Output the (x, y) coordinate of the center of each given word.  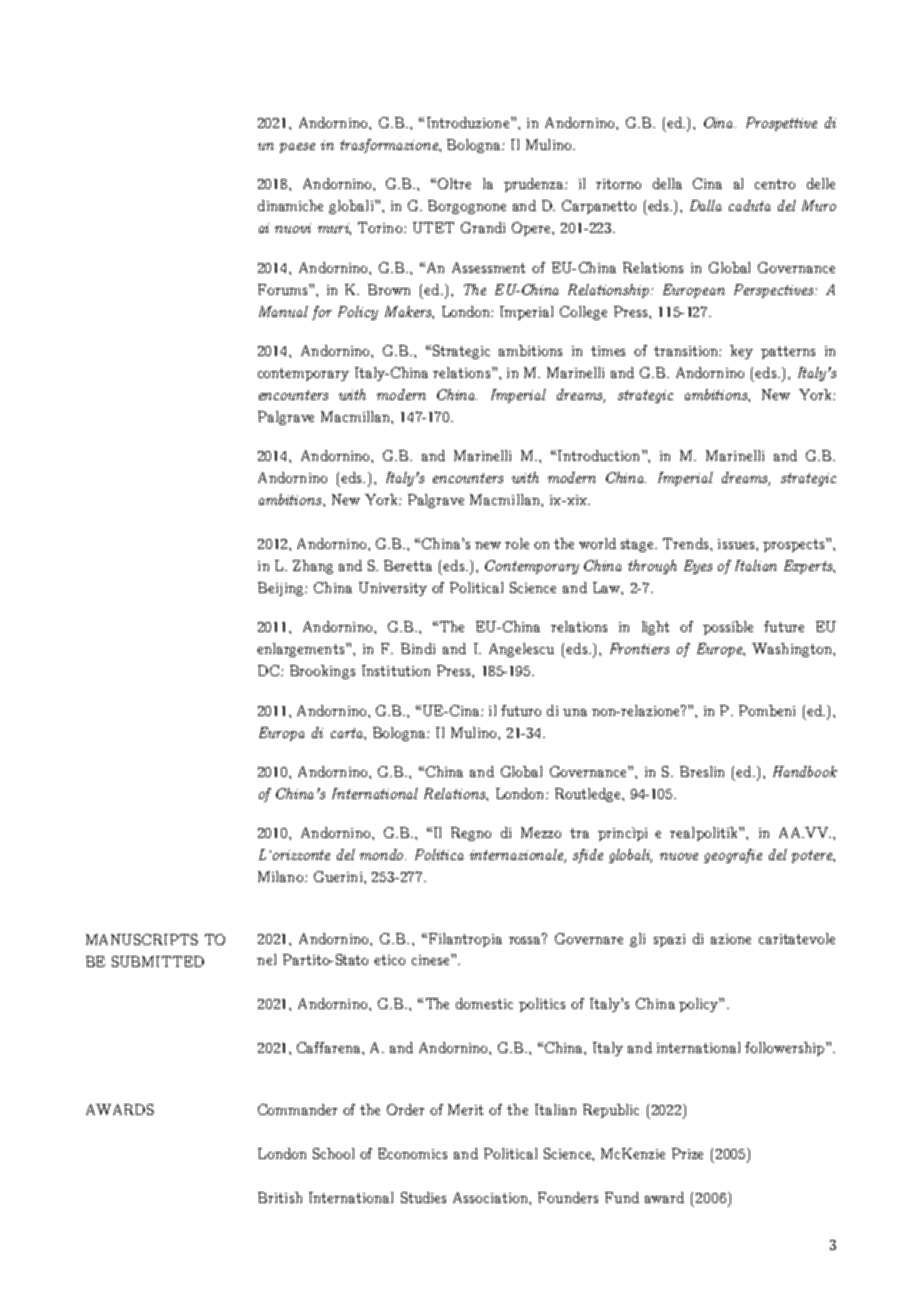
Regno (471, 834)
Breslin (702, 771)
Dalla (706, 205)
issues (737, 544)
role (517, 543)
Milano (282, 876)
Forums (284, 289)
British (280, 1197)
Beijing (282, 589)
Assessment (488, 267)
